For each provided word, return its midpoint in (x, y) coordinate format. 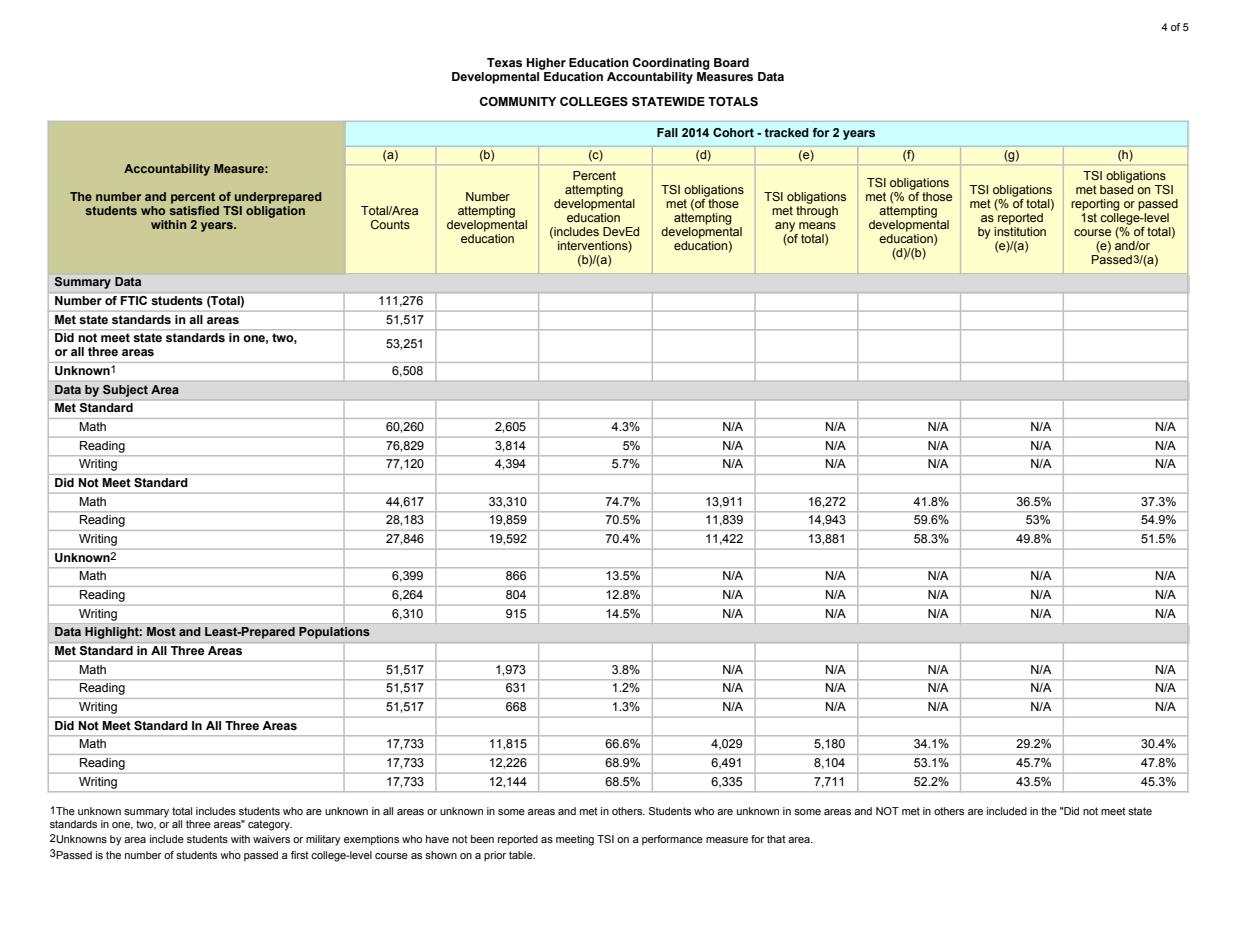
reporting (1095, 206)
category (270, 825)
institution (1020, 231)
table (522, 855)
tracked (787, 132)
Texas (504, 62)
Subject (125, 391)
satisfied (194, 209)
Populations (334, 633)
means (817, 225)
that (776, 839)
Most (161, 631)
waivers (271, 839)
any (785, 227)
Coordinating (671, 64)
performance (672, 840)
